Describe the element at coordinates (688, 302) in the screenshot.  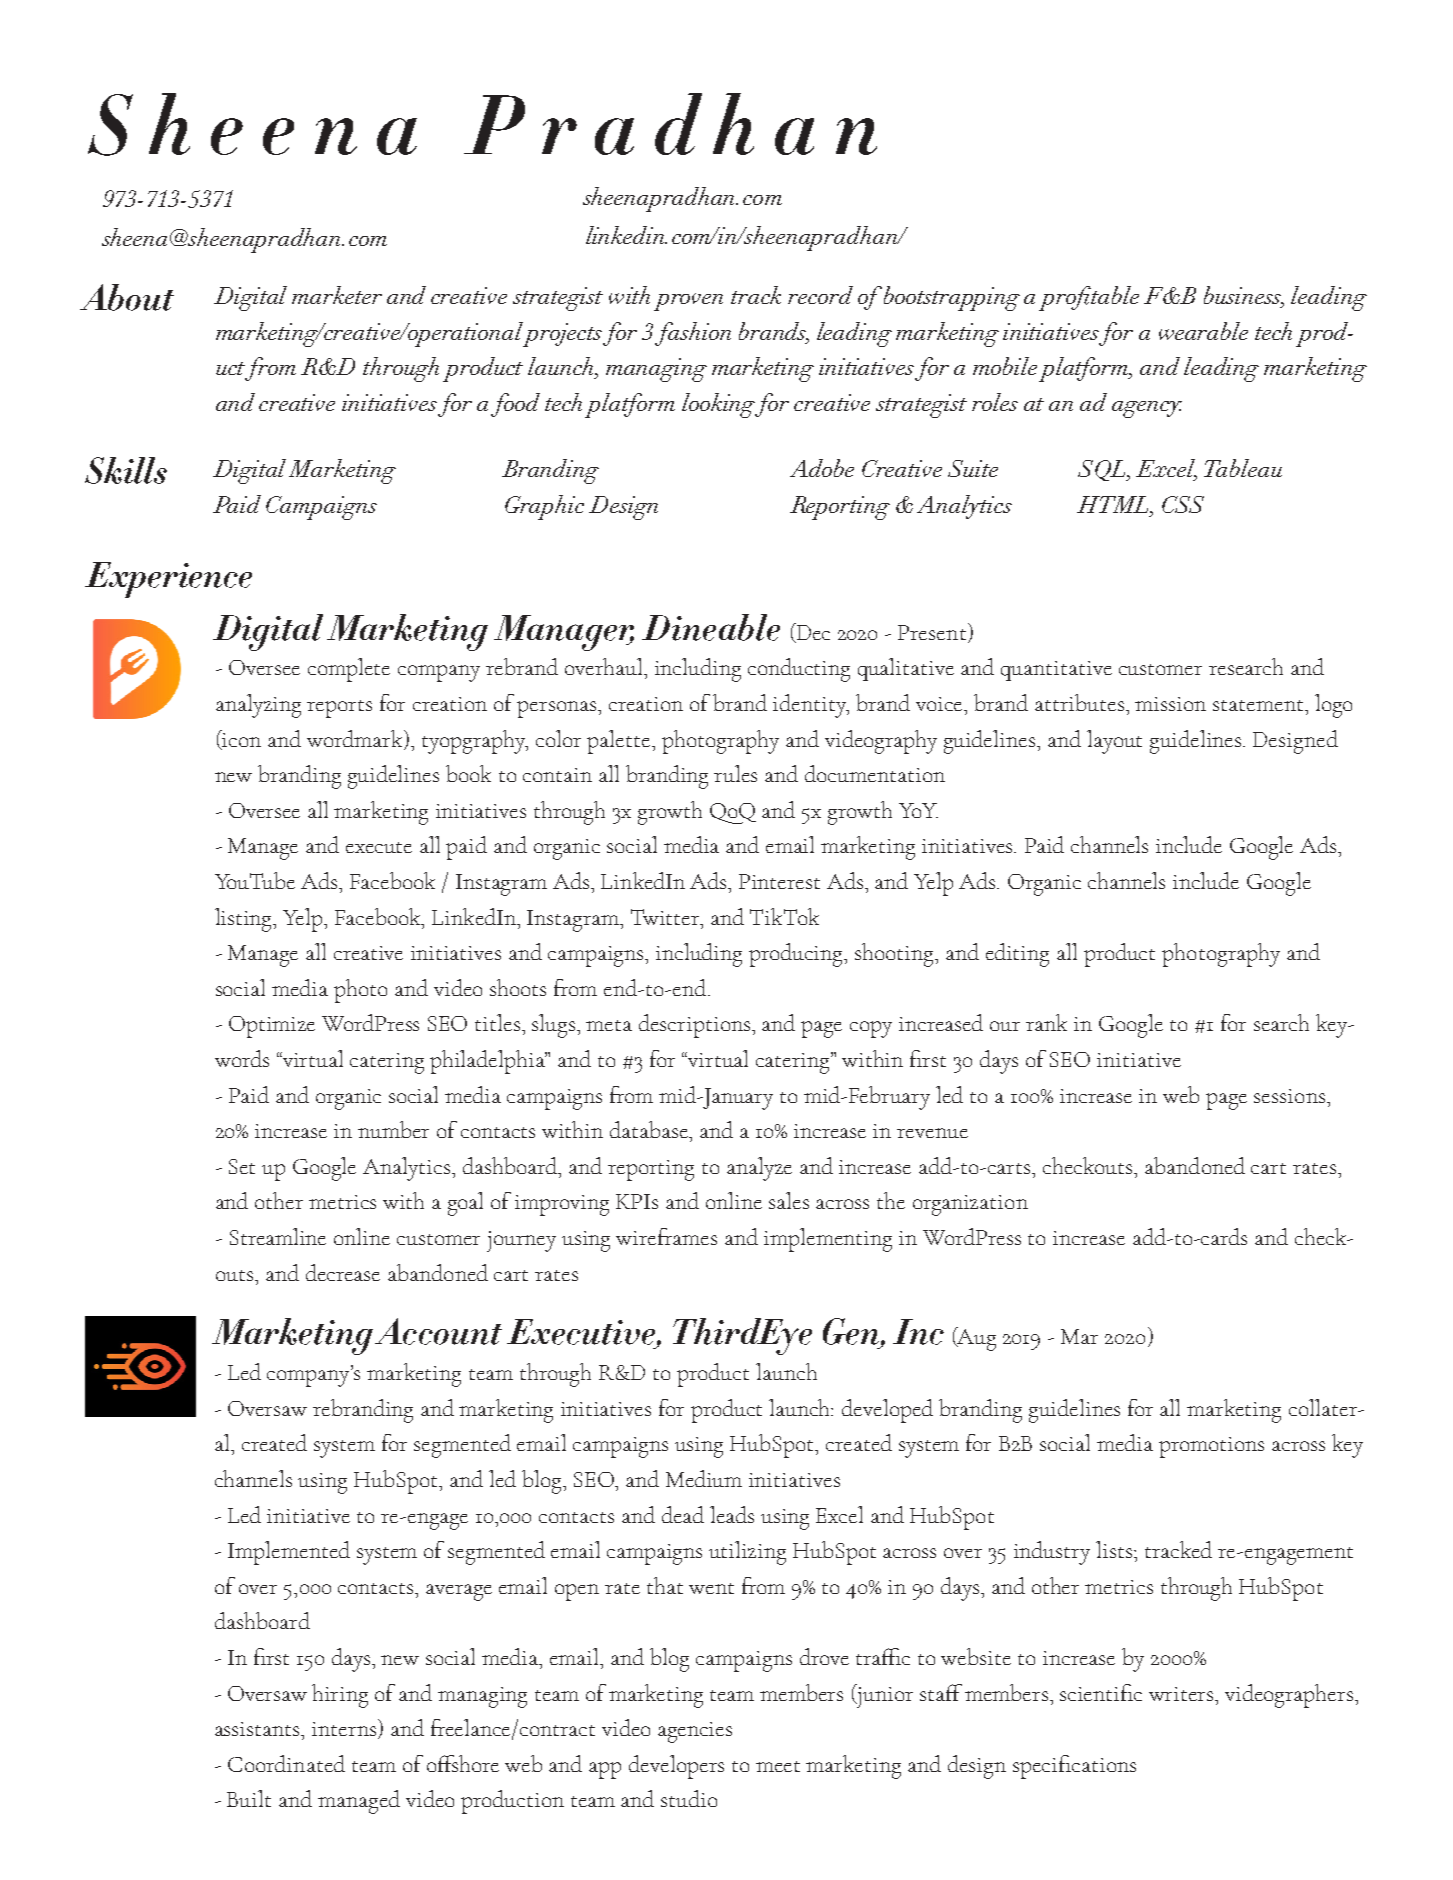
I see `proven` at that location.
